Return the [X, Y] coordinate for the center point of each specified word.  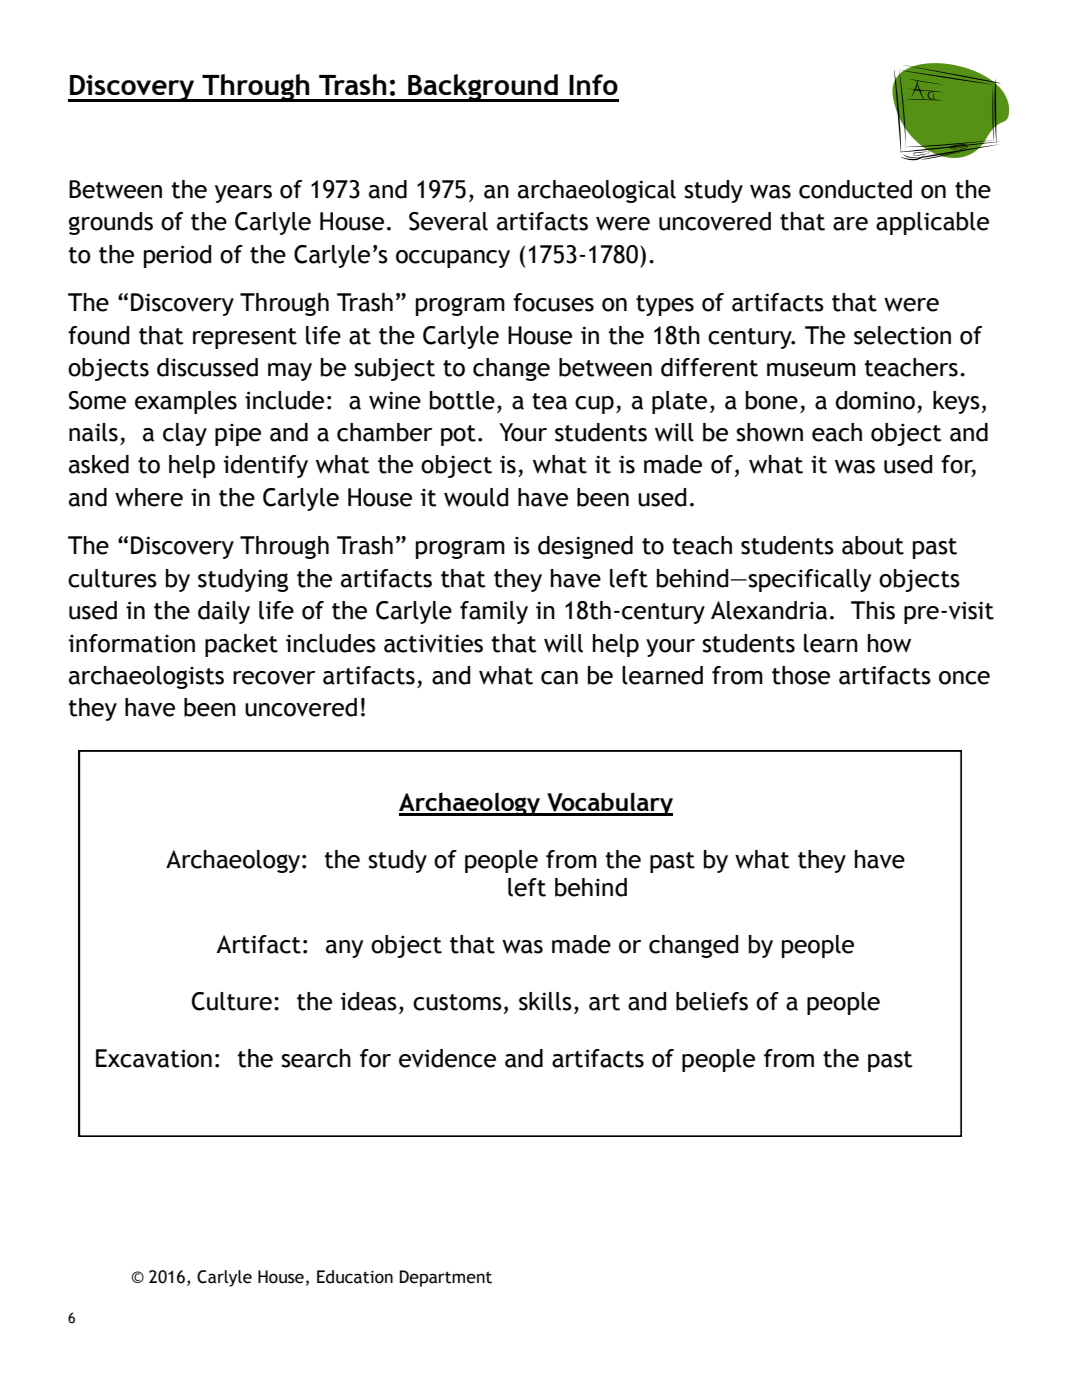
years [243, 194]
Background [483, 88]
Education [355, 1277]
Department [446, 1278]
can [559, 678]
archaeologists [146, 677]
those [801, 675]
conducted [855, 189]
